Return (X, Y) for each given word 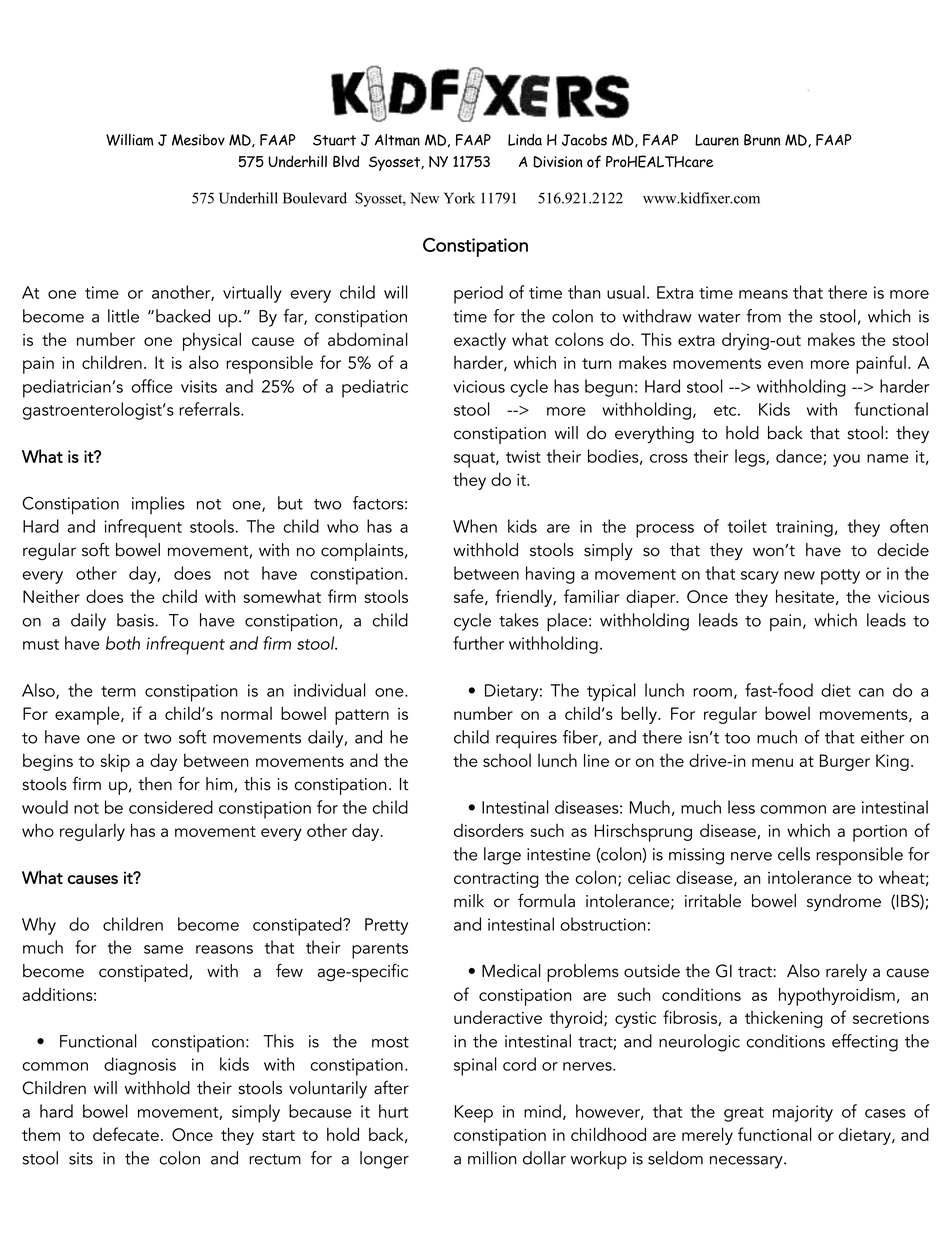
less (741, 807)
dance (800, 457)
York (459, 198)
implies (158, 505)
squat (475, 460)
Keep (474, 1114)
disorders (489, 830)
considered (171, 807)
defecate (126, 1134)
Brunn (762, 140)
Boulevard (315, 198)
